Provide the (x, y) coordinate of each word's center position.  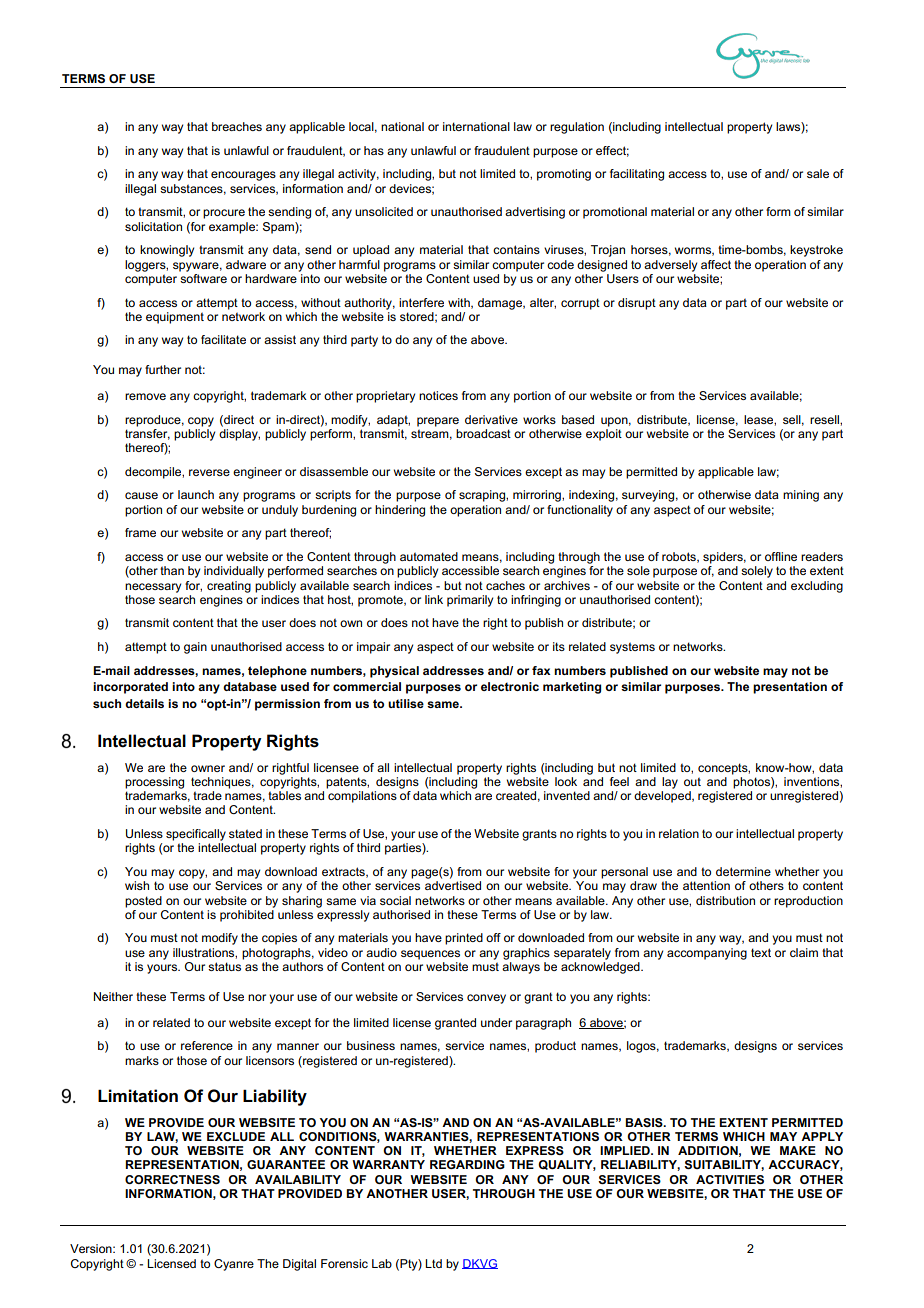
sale (818, 173)
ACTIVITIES (730, 1179)
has (374, 150)
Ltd (433, 1263)
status (224, 966)
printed (464, 939)
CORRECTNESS (172, 1179)
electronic (510, 686)
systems (632, 648)
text (761, 952)
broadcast (483, 433)
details (144, 703)
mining (801, 496)
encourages (243, 176)
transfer (147, 433)
